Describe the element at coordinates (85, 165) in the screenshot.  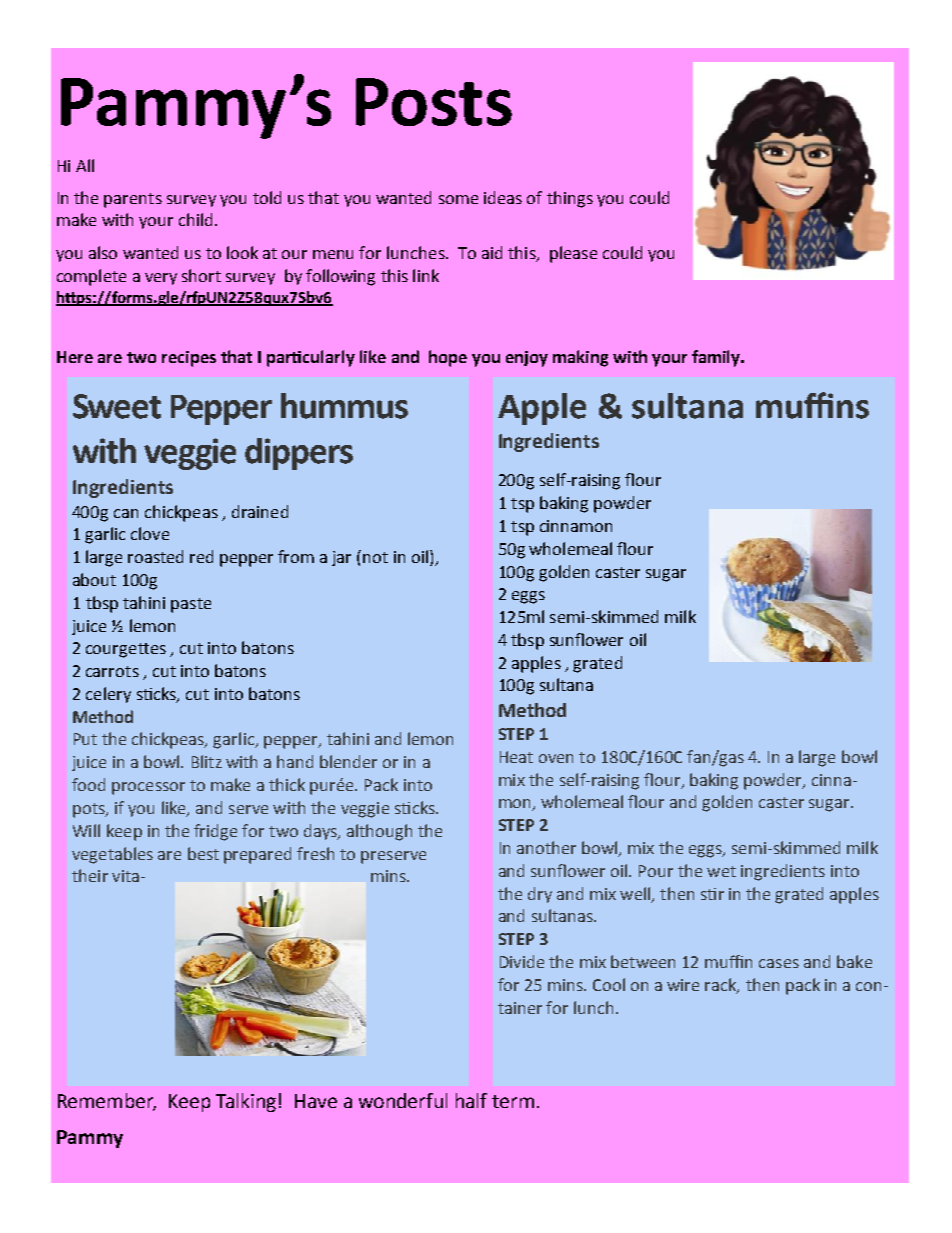
I see `All` at that location.
